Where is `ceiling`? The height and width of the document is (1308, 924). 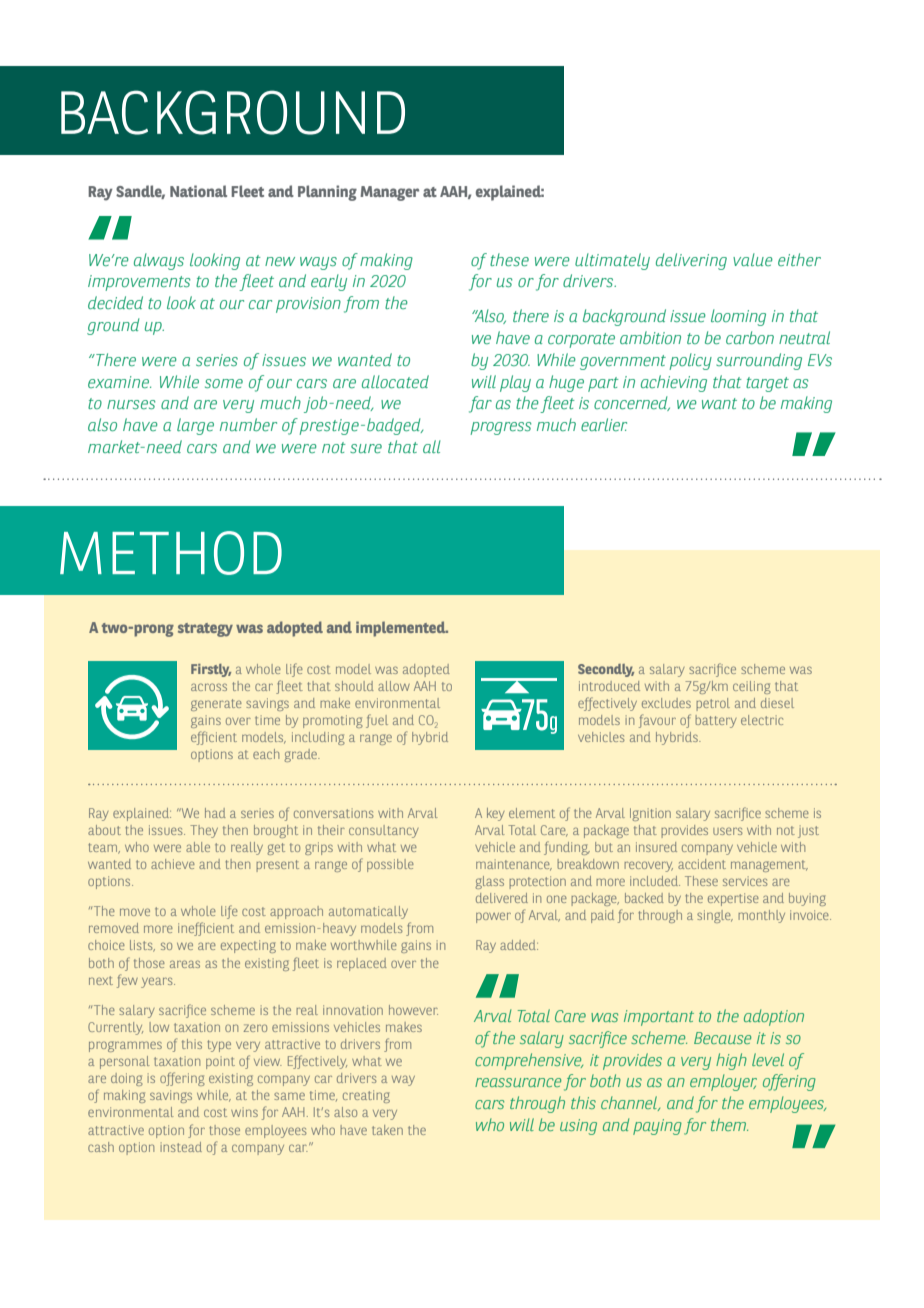 ceiling is located at coordinates (752, 687).
